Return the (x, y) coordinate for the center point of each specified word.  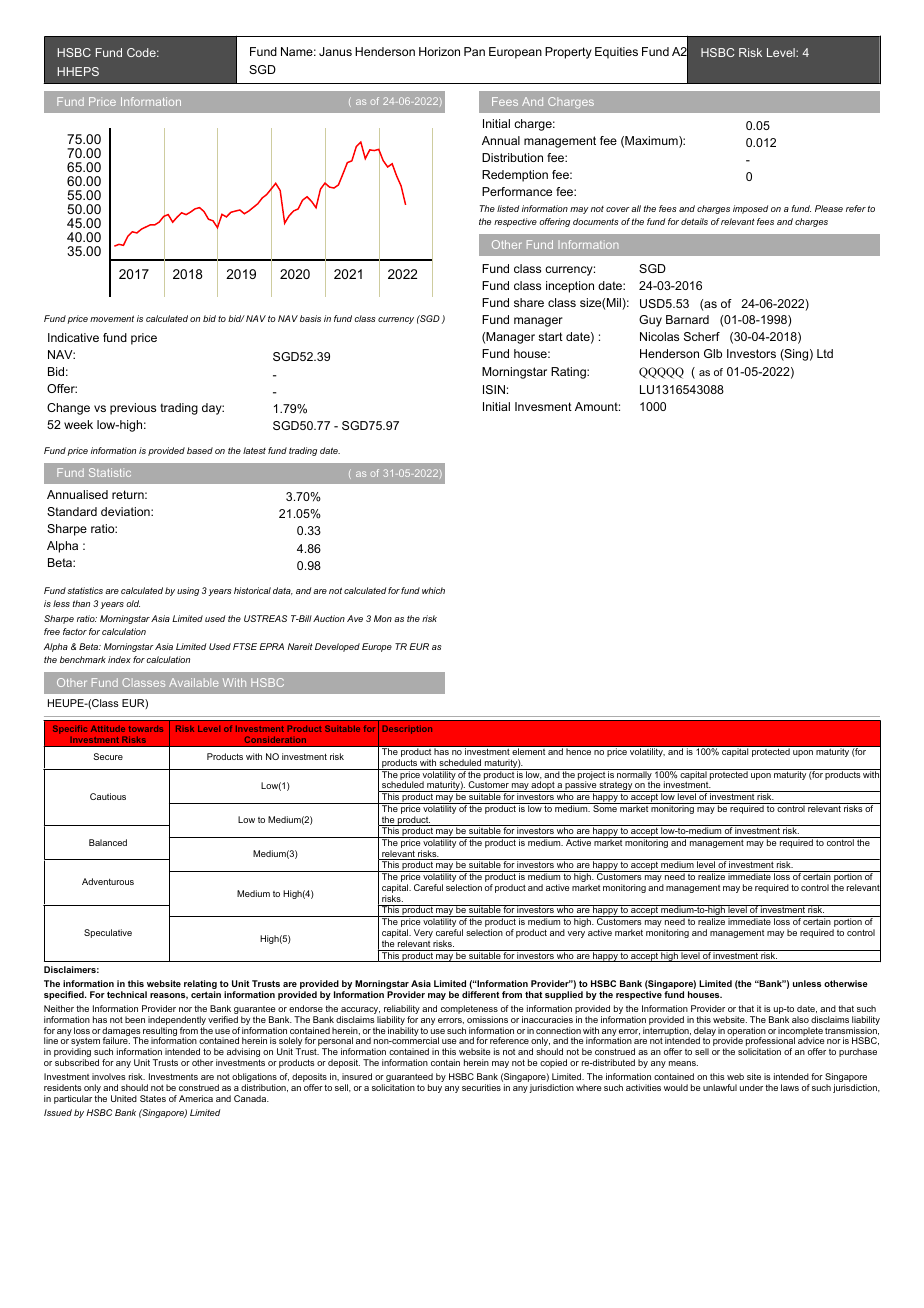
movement (112, 318)
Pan (474, 51)
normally (634, 775)
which (433, 590)
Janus (335, 51)
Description (407, 729)
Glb (713, 353)
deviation (126, 511)
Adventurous (108, 881)
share (529, 302)
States (153, 1098)
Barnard (687, 319)
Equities (616, 53)
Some (605, 807)
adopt (543, 786)
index (119, 659)
